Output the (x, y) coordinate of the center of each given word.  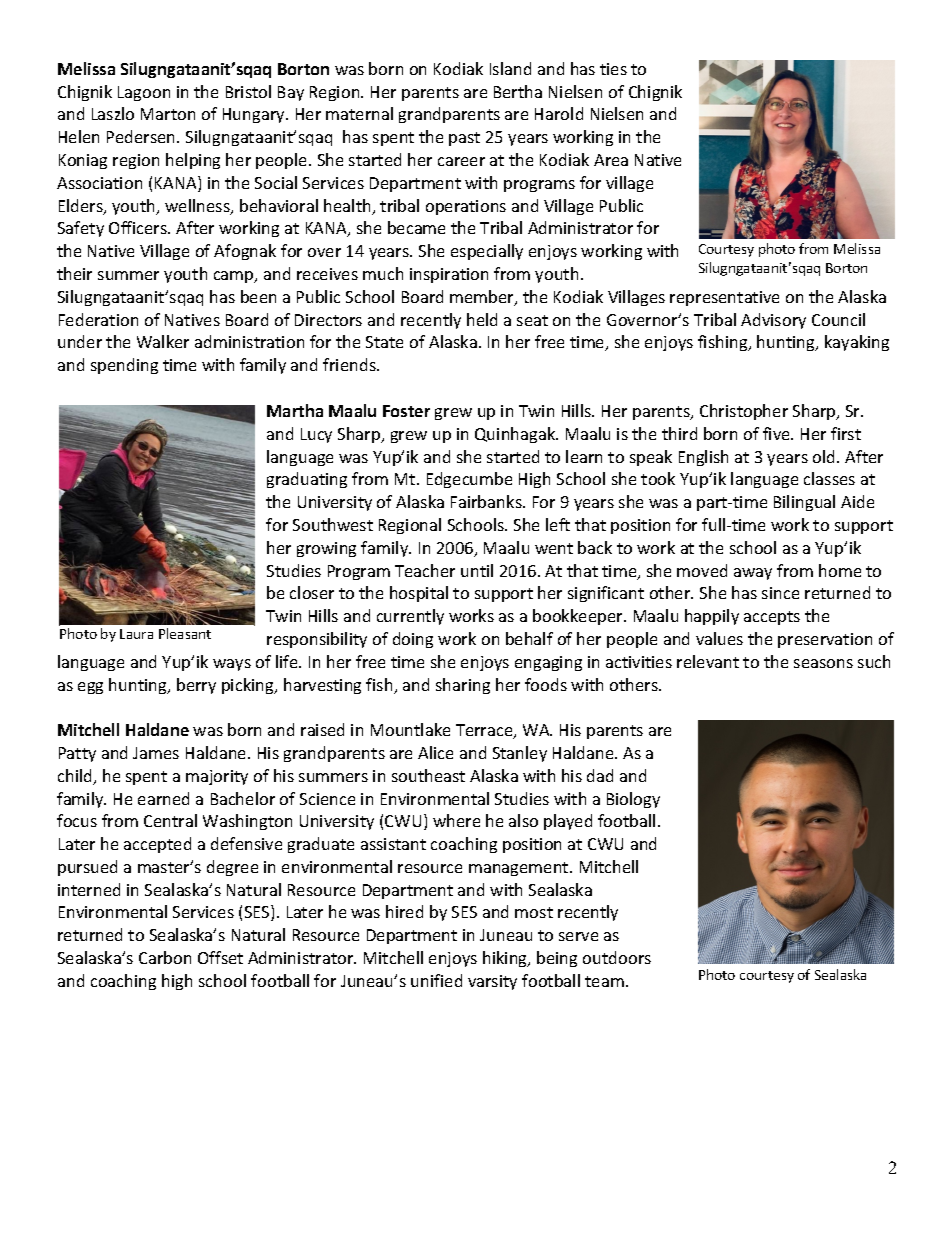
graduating (307, 480)
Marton (168, 114)
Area (611, 160)
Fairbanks (487, 501)
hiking (506, 959)
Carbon (165, 957)
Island (510, 68)
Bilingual (804, 503)
